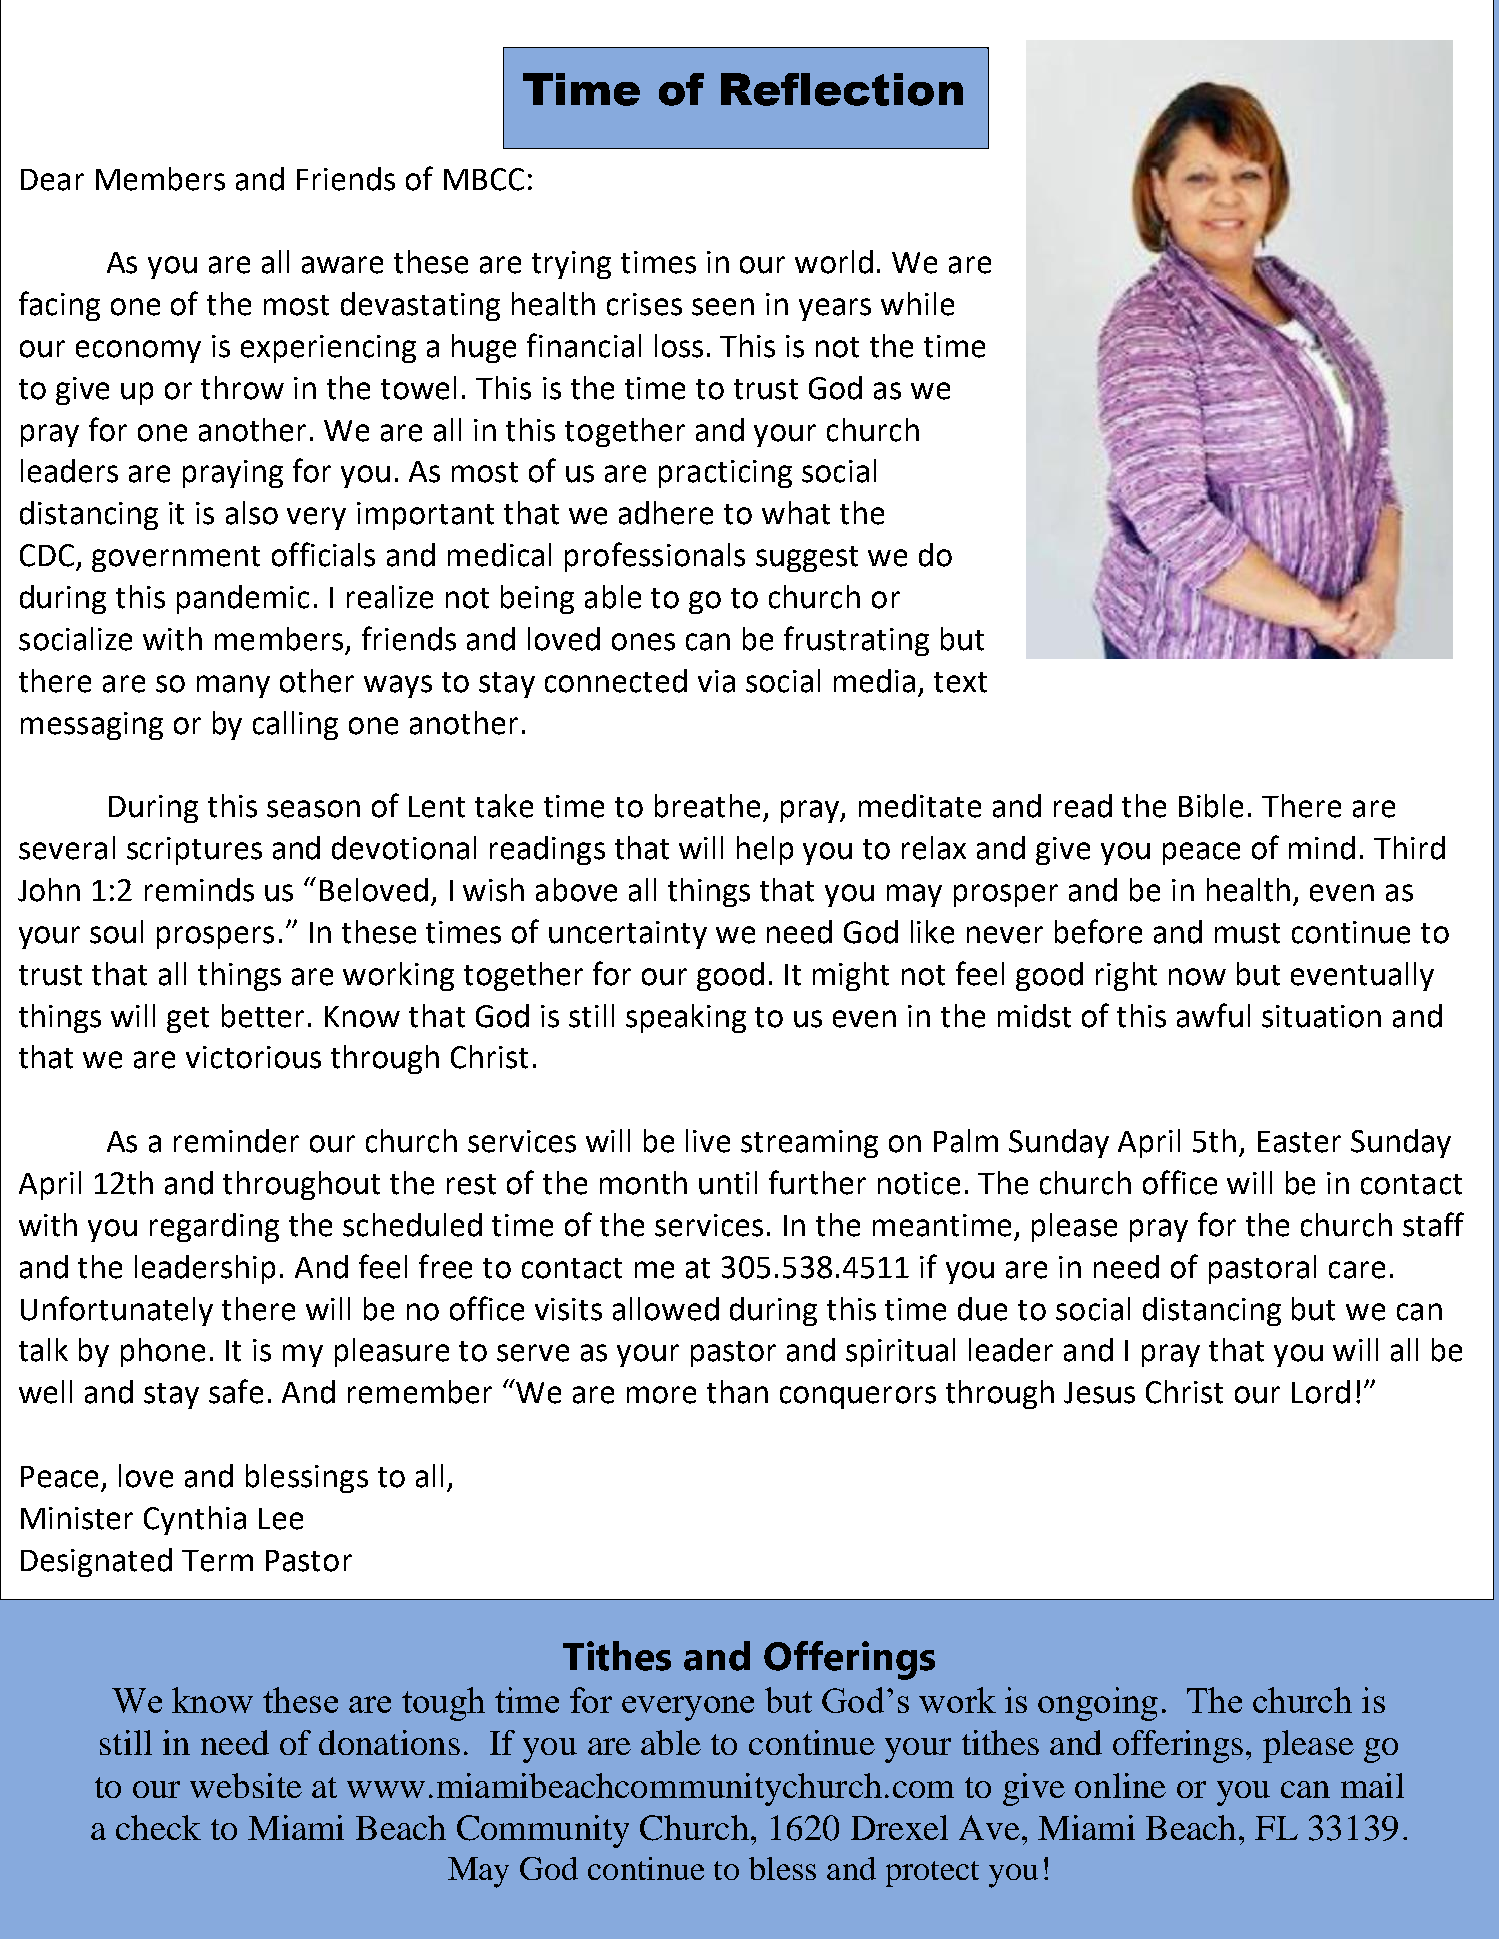 The image size is (1499, 1939). I want to click on Reflection, so click(842, 89).
